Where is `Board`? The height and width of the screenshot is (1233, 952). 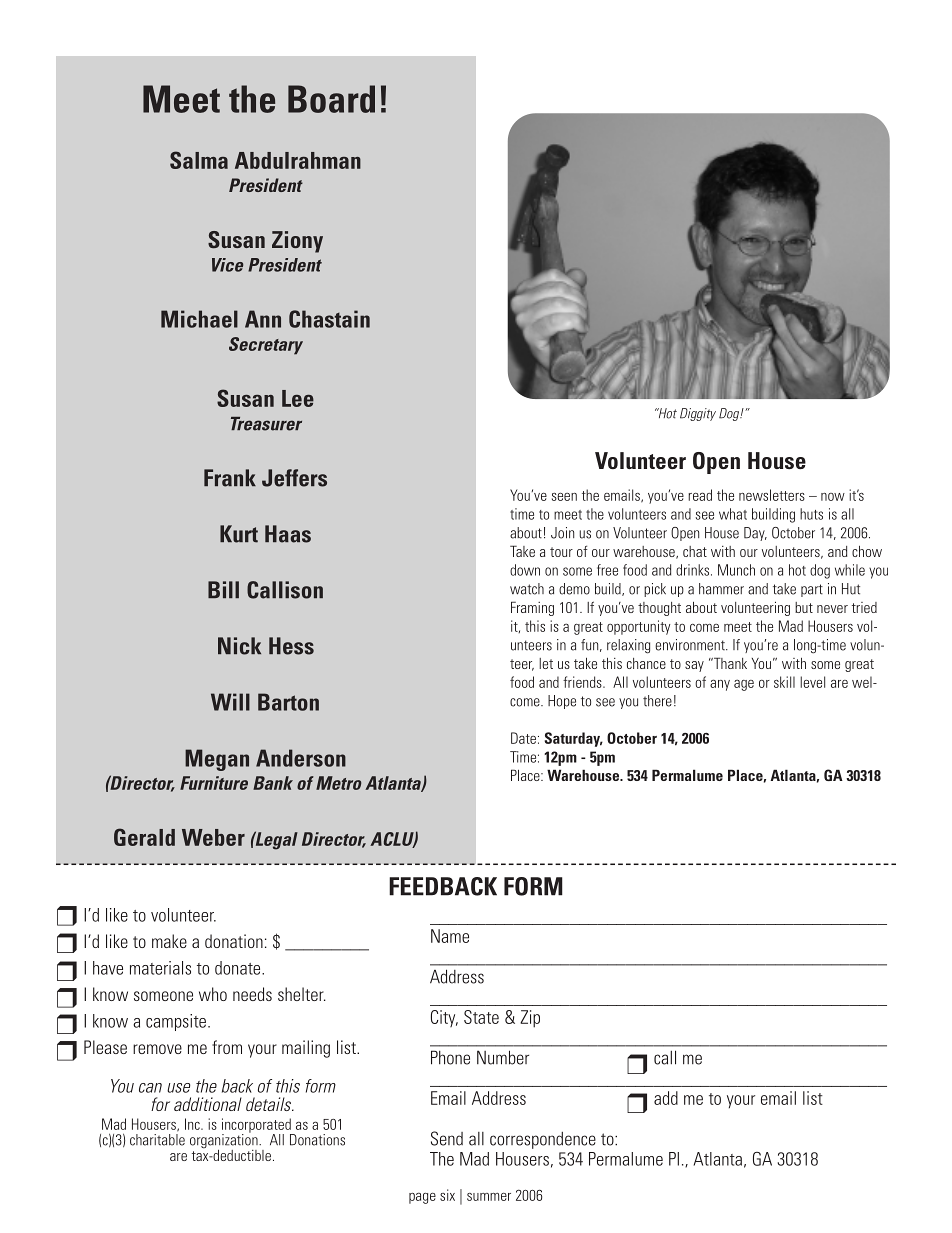 Board is located at coordinates (331, 99).
